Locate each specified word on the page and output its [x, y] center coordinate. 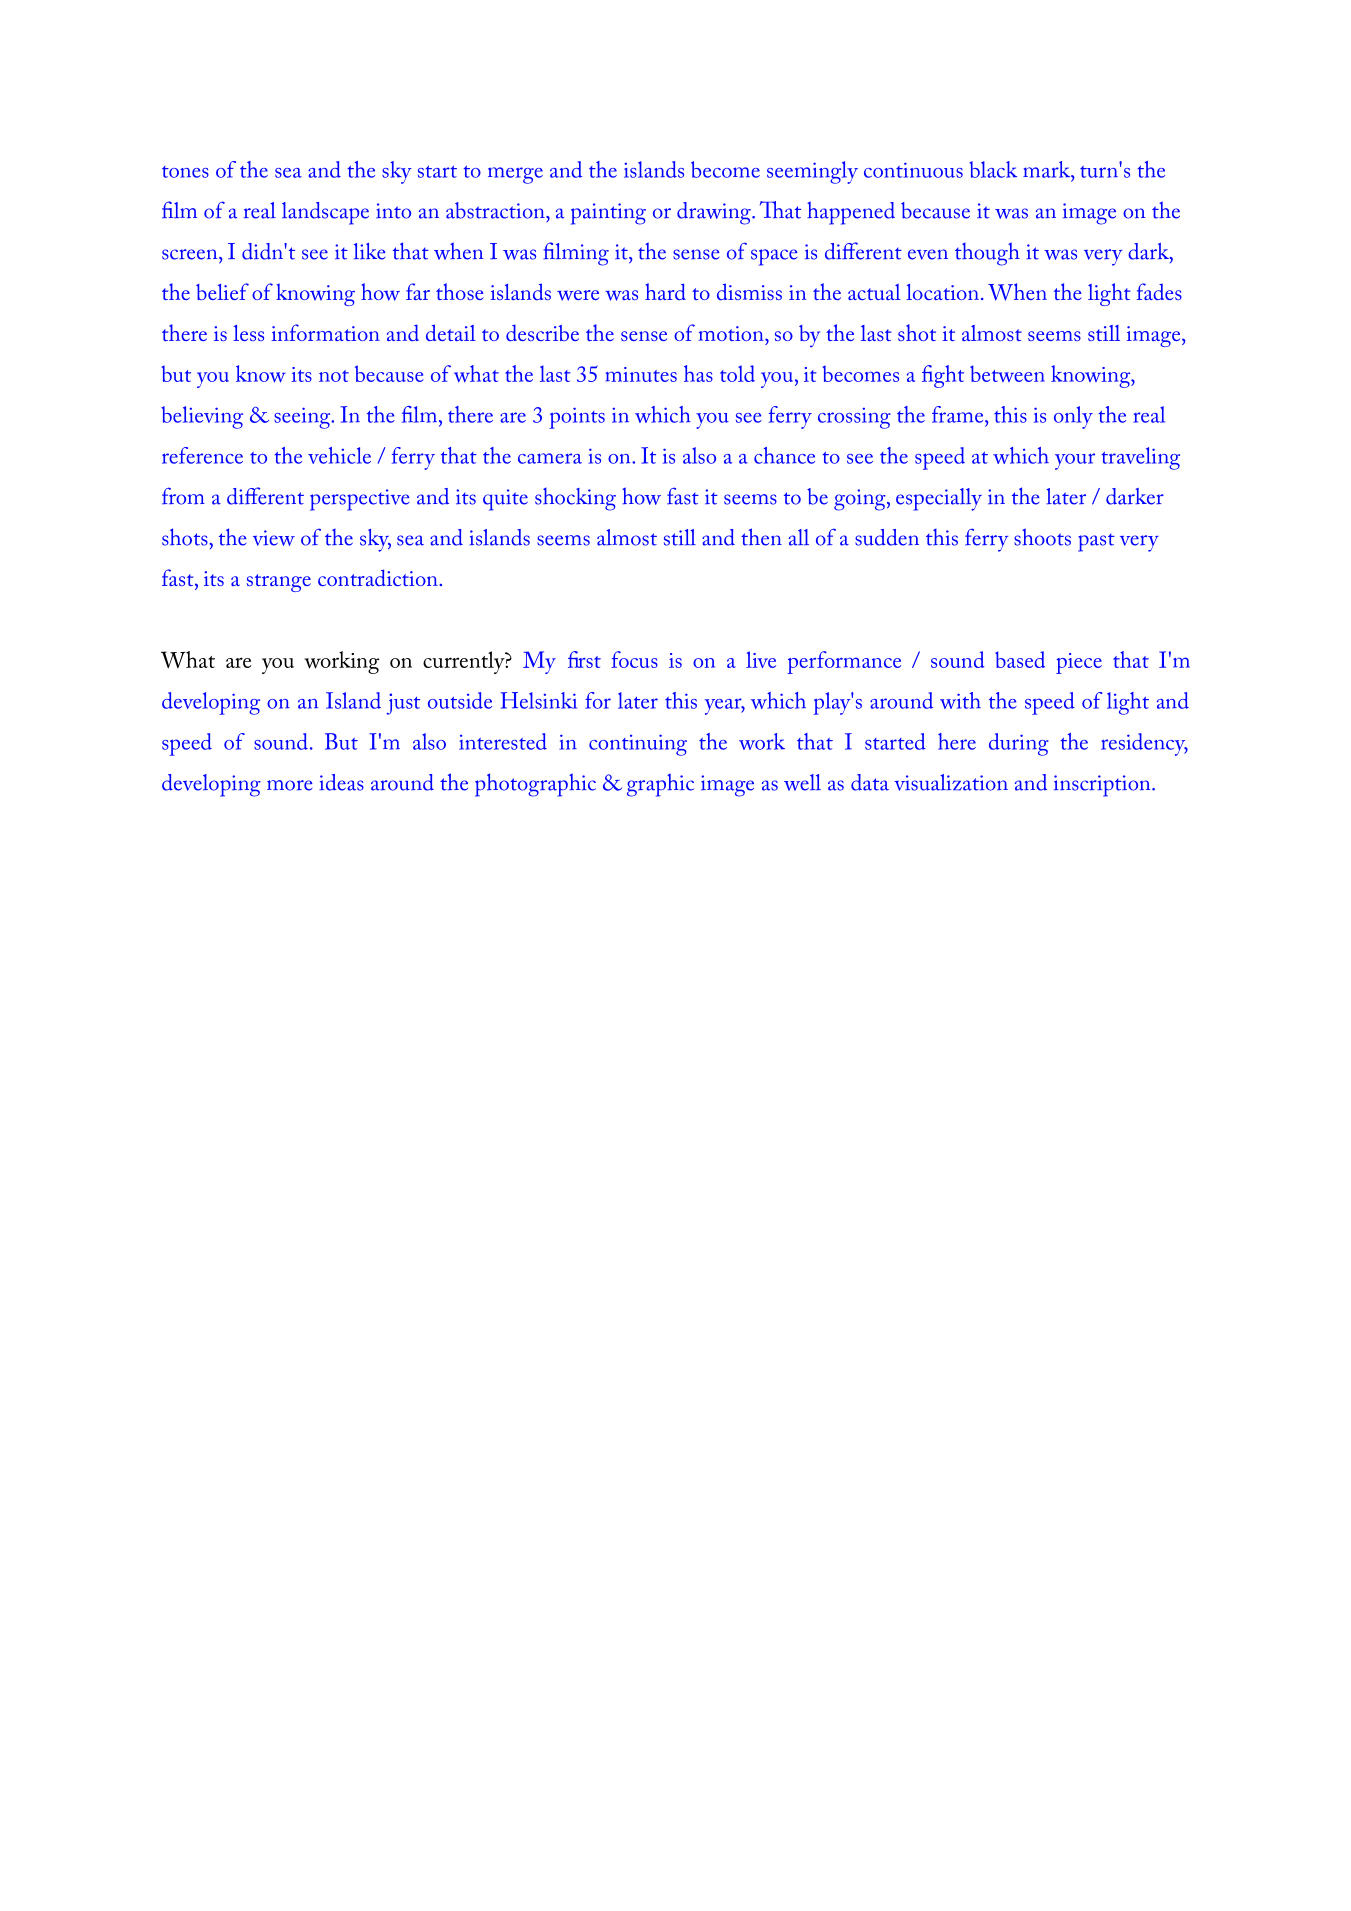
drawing [715, 213]
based [1020, 659]
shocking [575, 499]
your [1075, 461]
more [290, 785]
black [993, 169]
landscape [325, 213]
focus [634, 659]
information [326, 332]
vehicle [339, 455]
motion [732, 333]
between [1007, 373]
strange [279, 583]
